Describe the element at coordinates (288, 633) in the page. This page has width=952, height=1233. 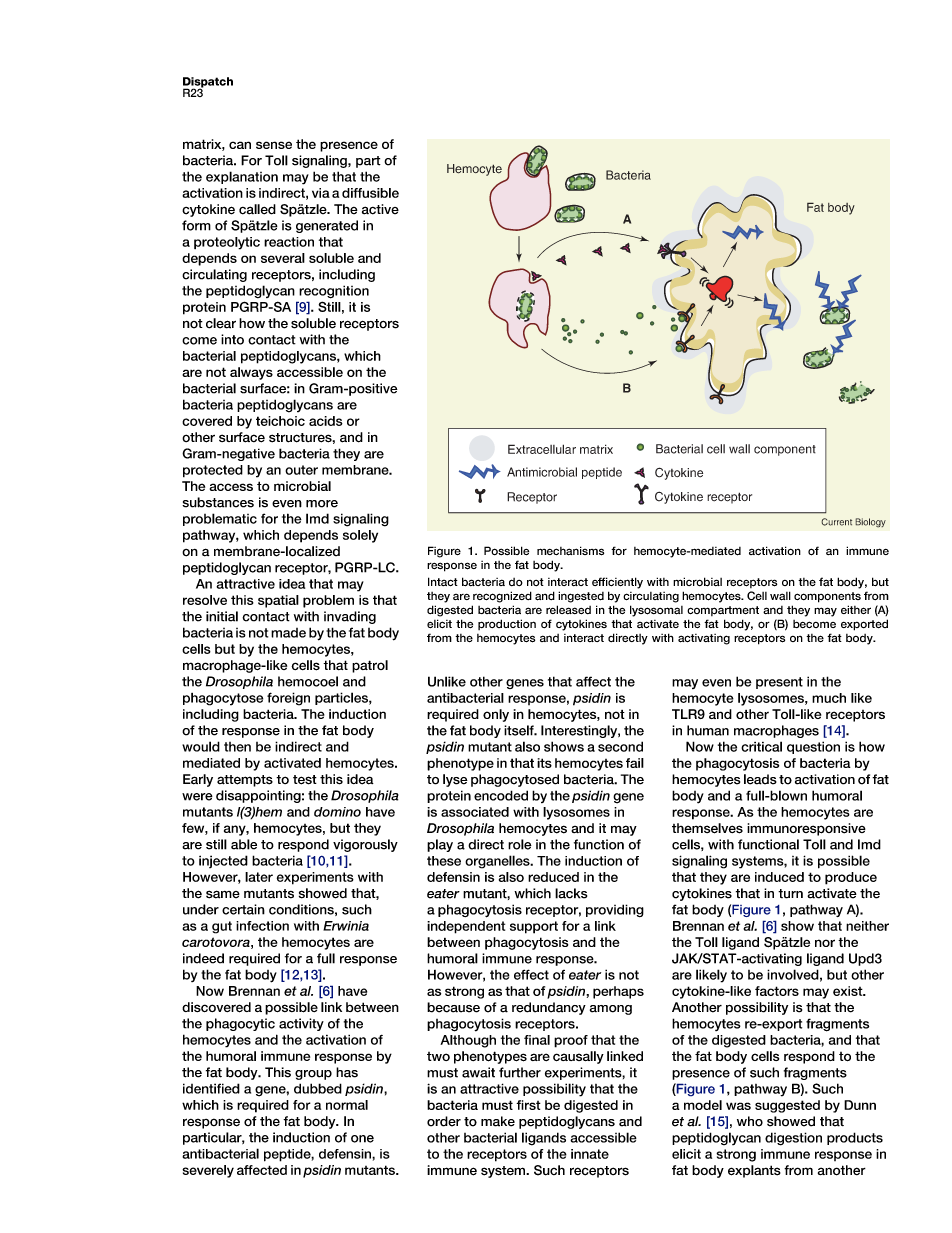
I see `made` at that location.
